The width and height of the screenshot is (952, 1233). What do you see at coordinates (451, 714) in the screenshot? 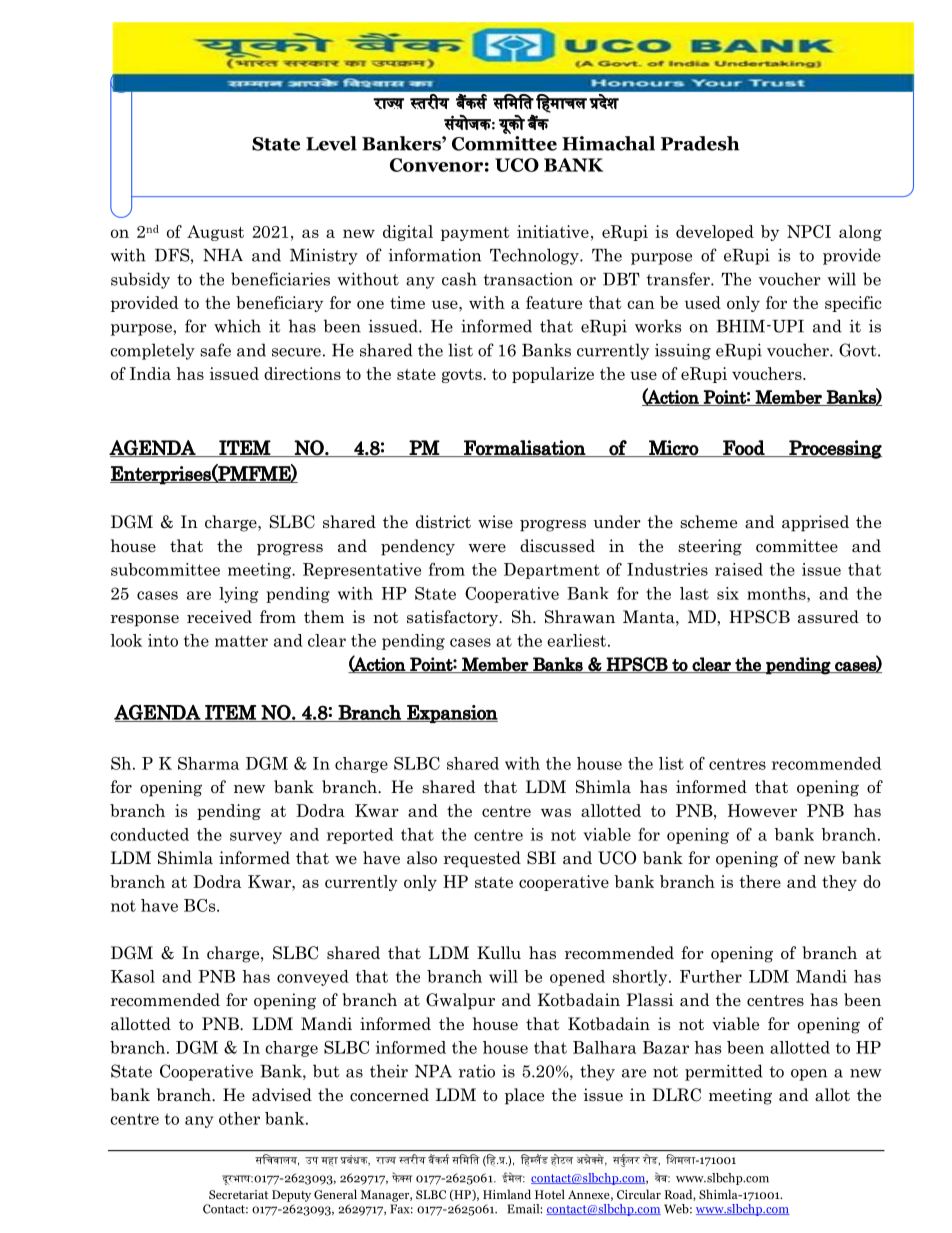
I see `Expansion` at bounding box center [451, 714].
